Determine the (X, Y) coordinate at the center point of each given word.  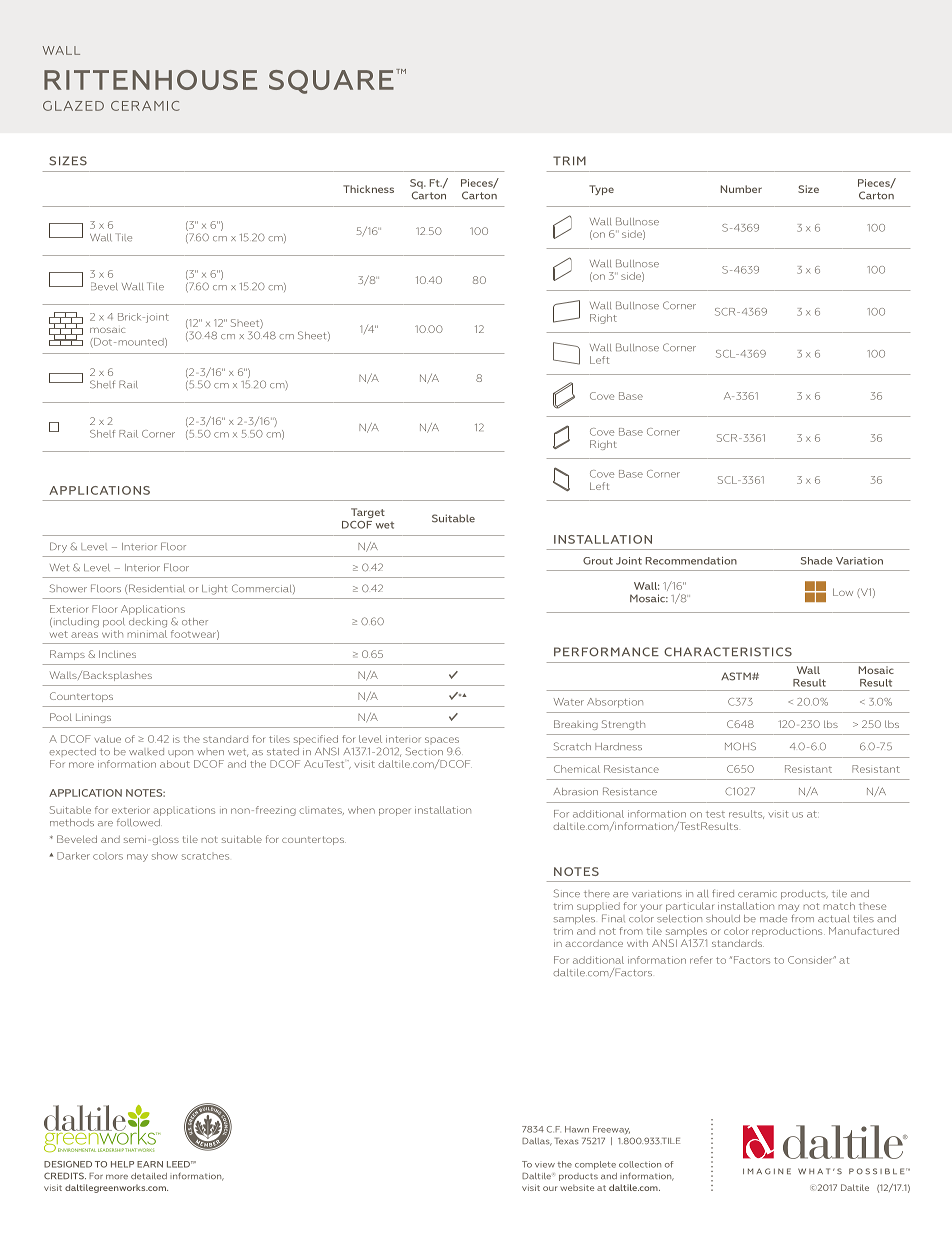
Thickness (368, 189)
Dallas (537, 1142)
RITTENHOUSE (150, 80)
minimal (147, 634)
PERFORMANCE (606, 652)
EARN (150, 1164)
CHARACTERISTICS (728, 652)
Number (741, 189)
